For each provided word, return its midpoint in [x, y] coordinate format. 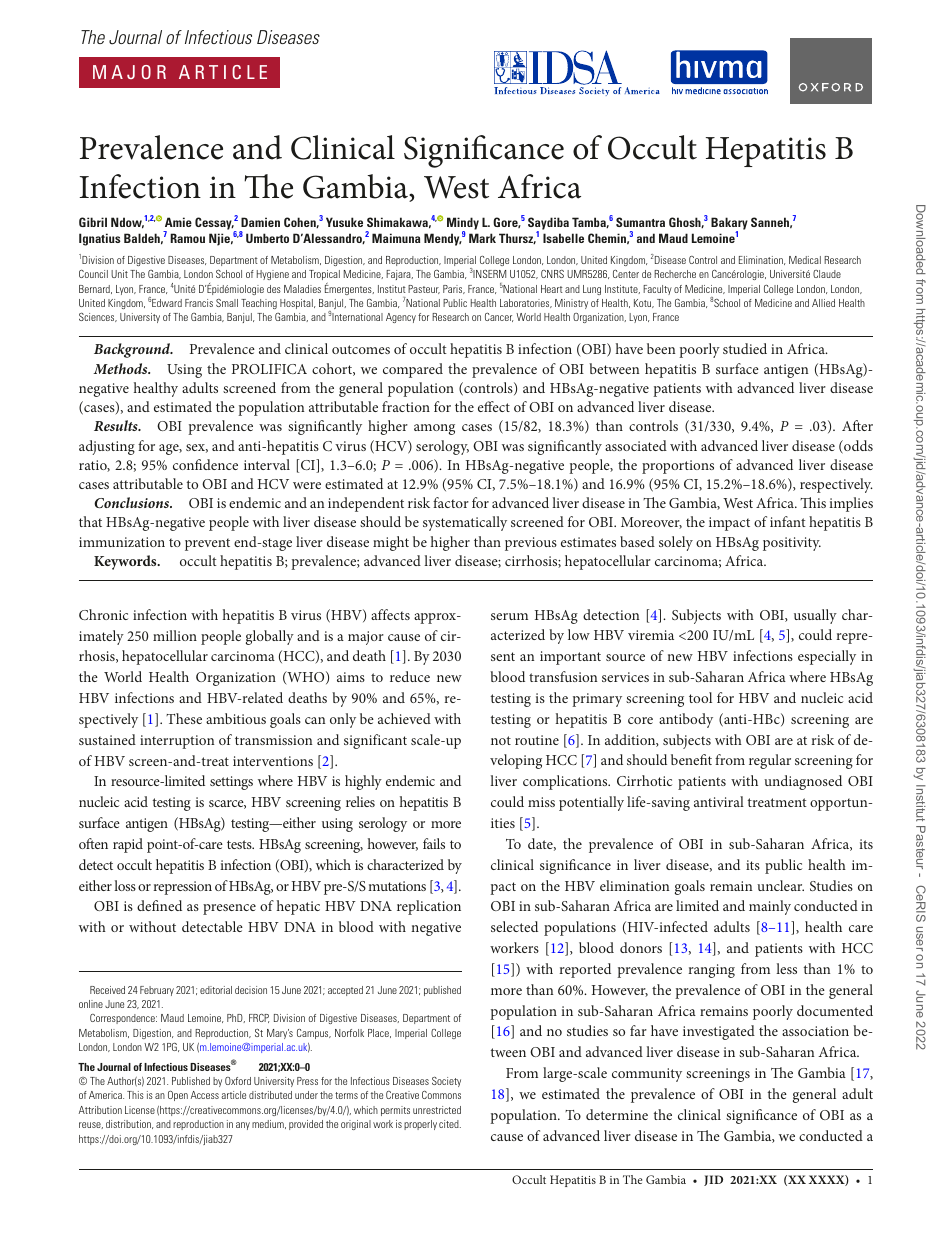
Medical [805, 260]
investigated [719, 1032]
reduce [410, 676]
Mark [482, 238]
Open [178, 1096]
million [175, 635]
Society [446, 1082]
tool [700, 697]
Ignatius [100, 239]
